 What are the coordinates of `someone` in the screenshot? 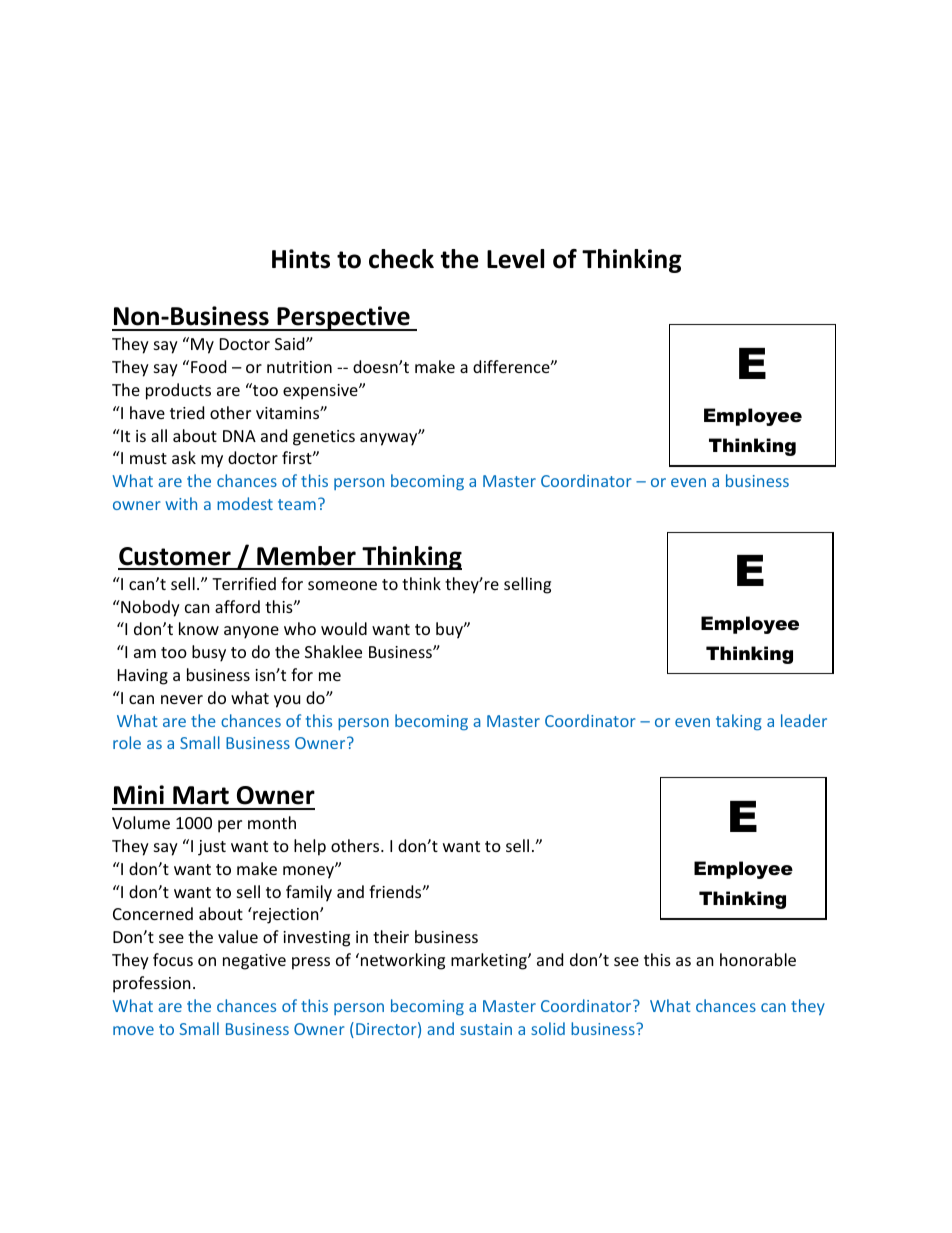 It's located at (342, 585).
